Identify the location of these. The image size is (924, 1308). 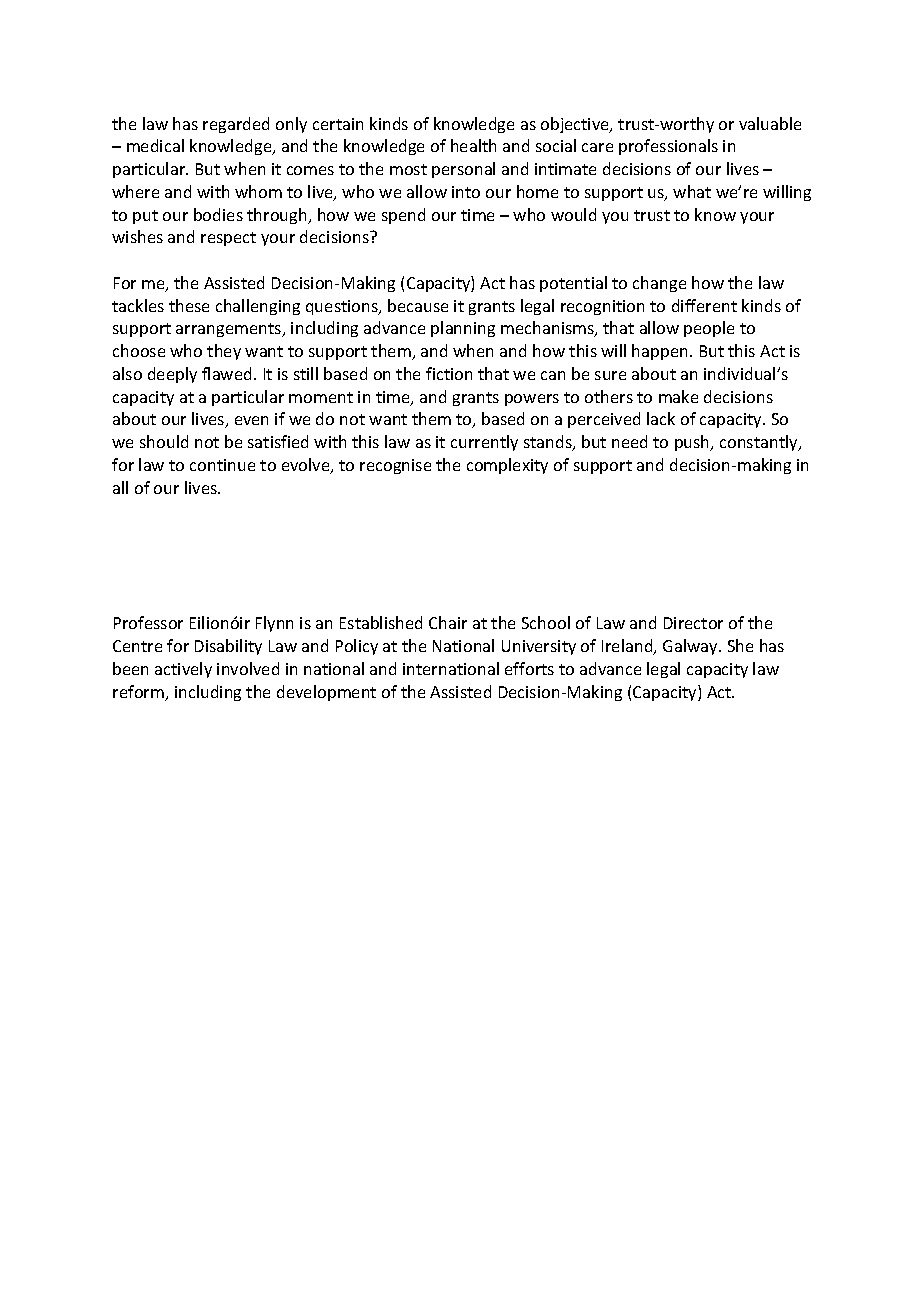
(189, 305).
